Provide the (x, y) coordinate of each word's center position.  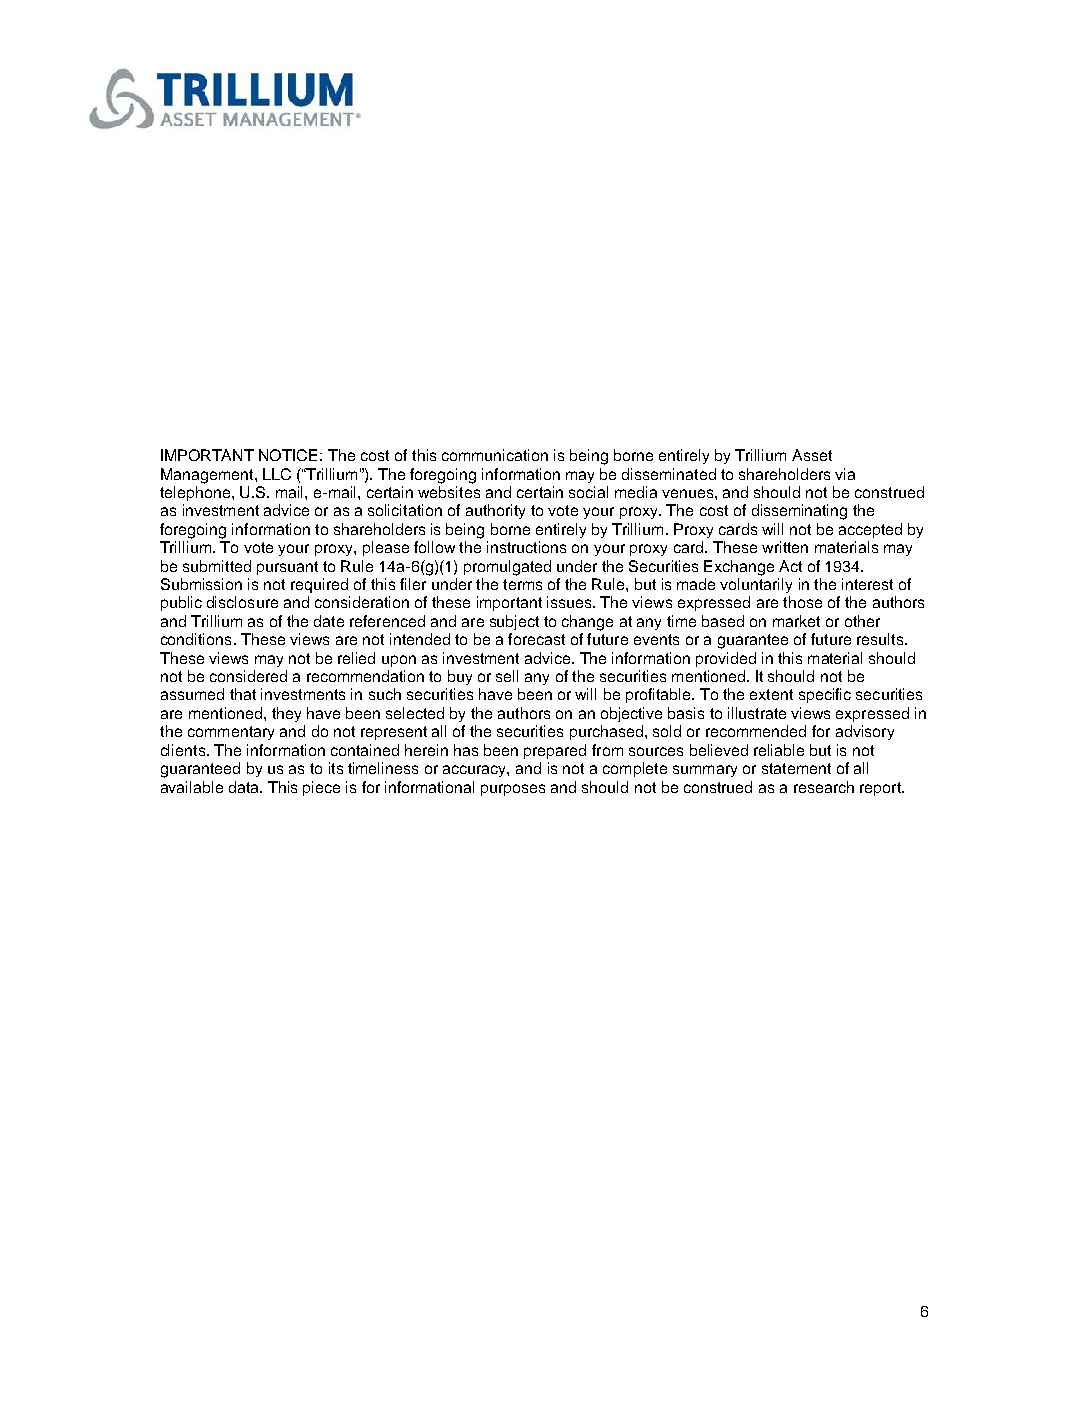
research (824, 787)
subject (514, 622)
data (245, 787)
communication (495, 455)
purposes (513, 790)
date (329, 621)
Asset (812, 455)
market (796, 621)
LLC (277, 474)
